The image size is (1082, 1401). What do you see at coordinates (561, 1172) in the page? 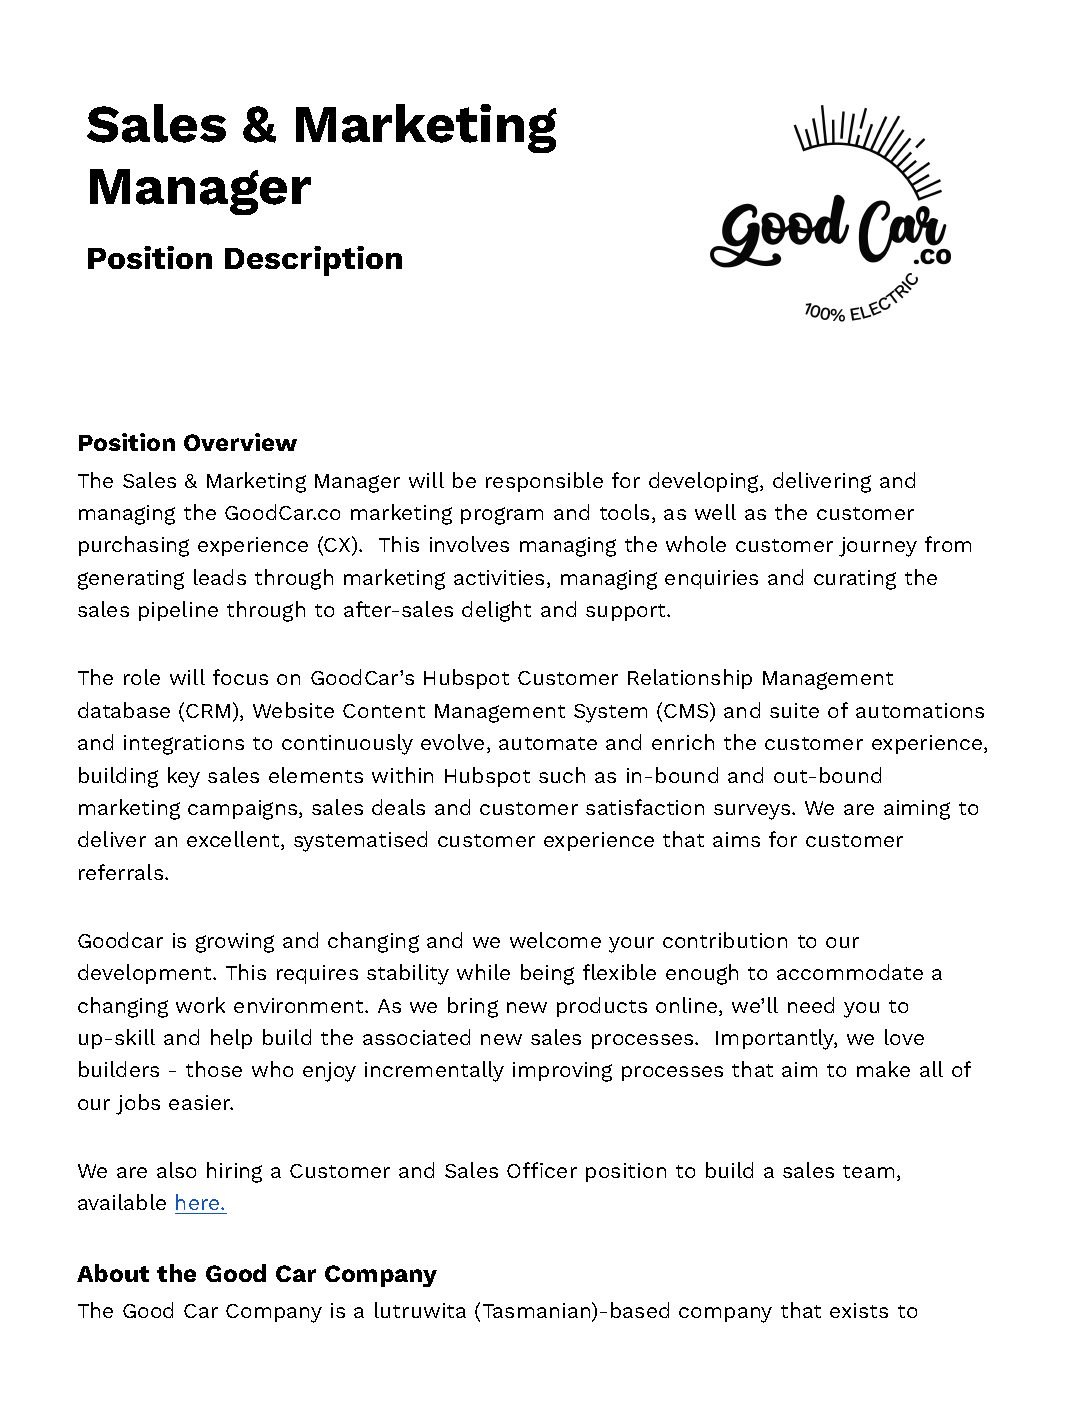
I see `cer` at bounding box center [561, 1172].
